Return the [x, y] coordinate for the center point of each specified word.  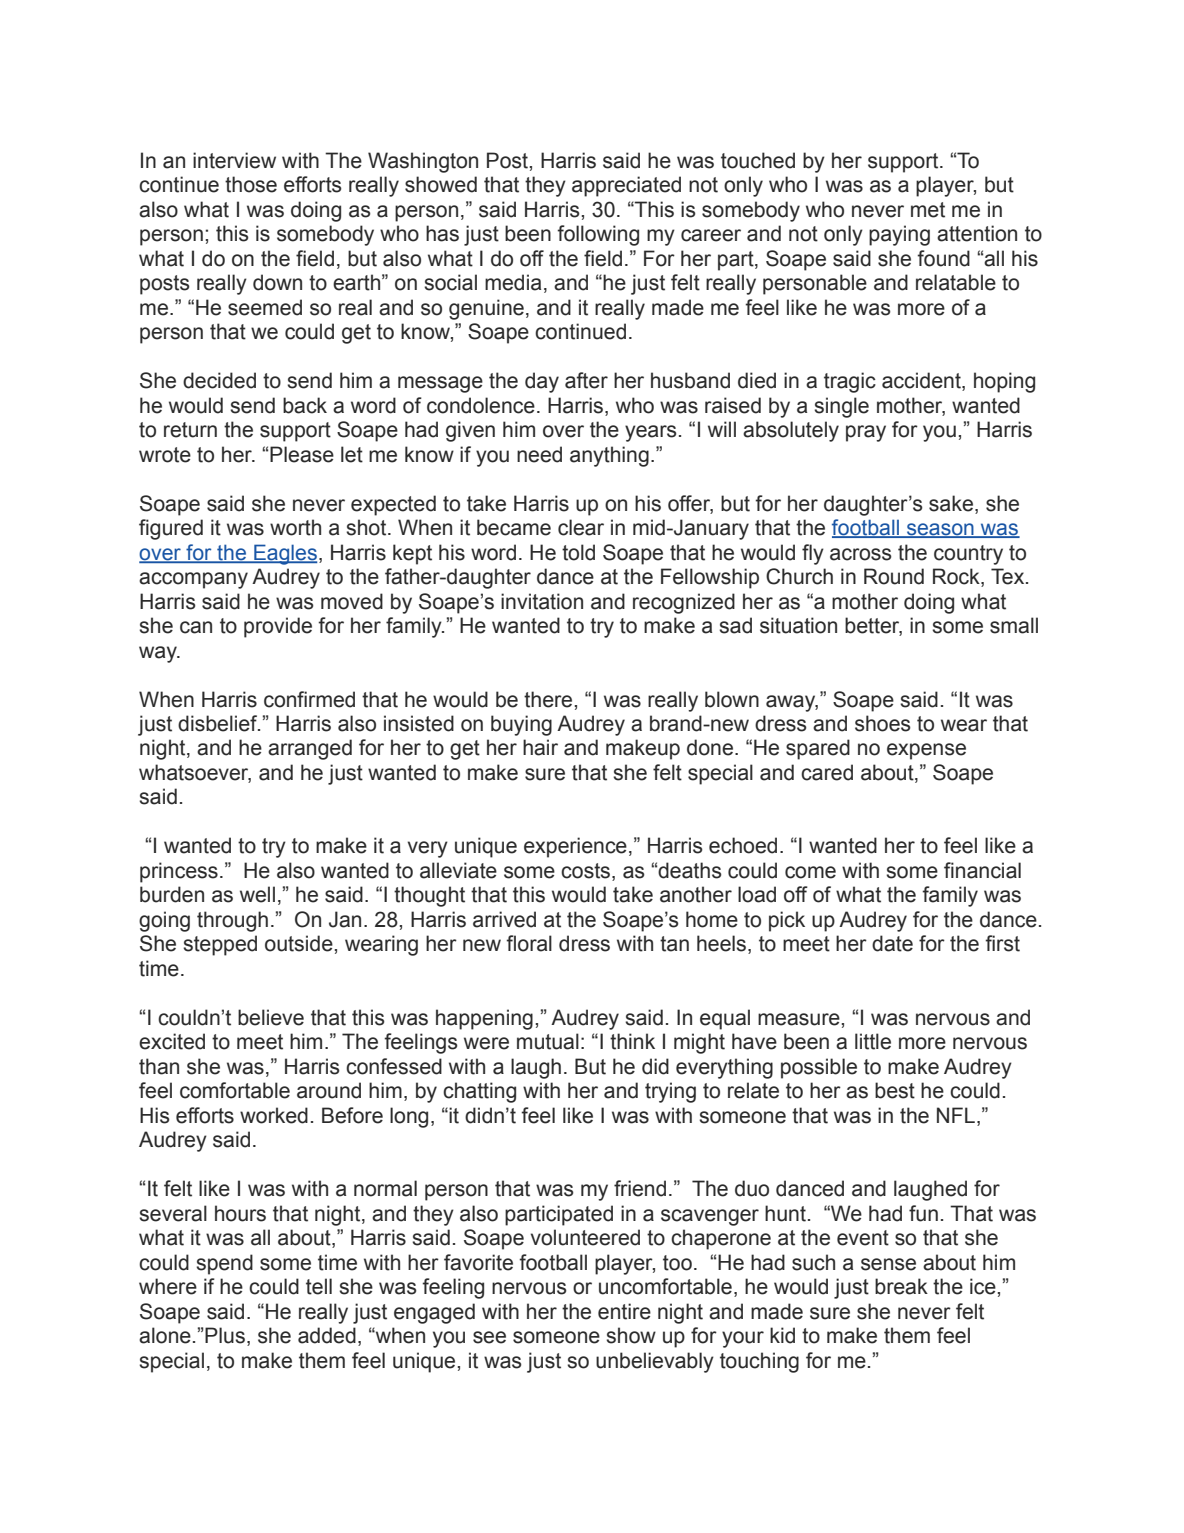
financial [982, 870]
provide [278, 627]
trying [670, 1092]
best [895, 1090]
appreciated [626, 186]
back [305, 405]
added [327, 1335]
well [257, 894]
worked [274, 1115]
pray [866, 433]
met [928, 210]
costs [587, 872]
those [251, 184]
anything [609, 456]
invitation [542, 601]
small [1014, 625]
